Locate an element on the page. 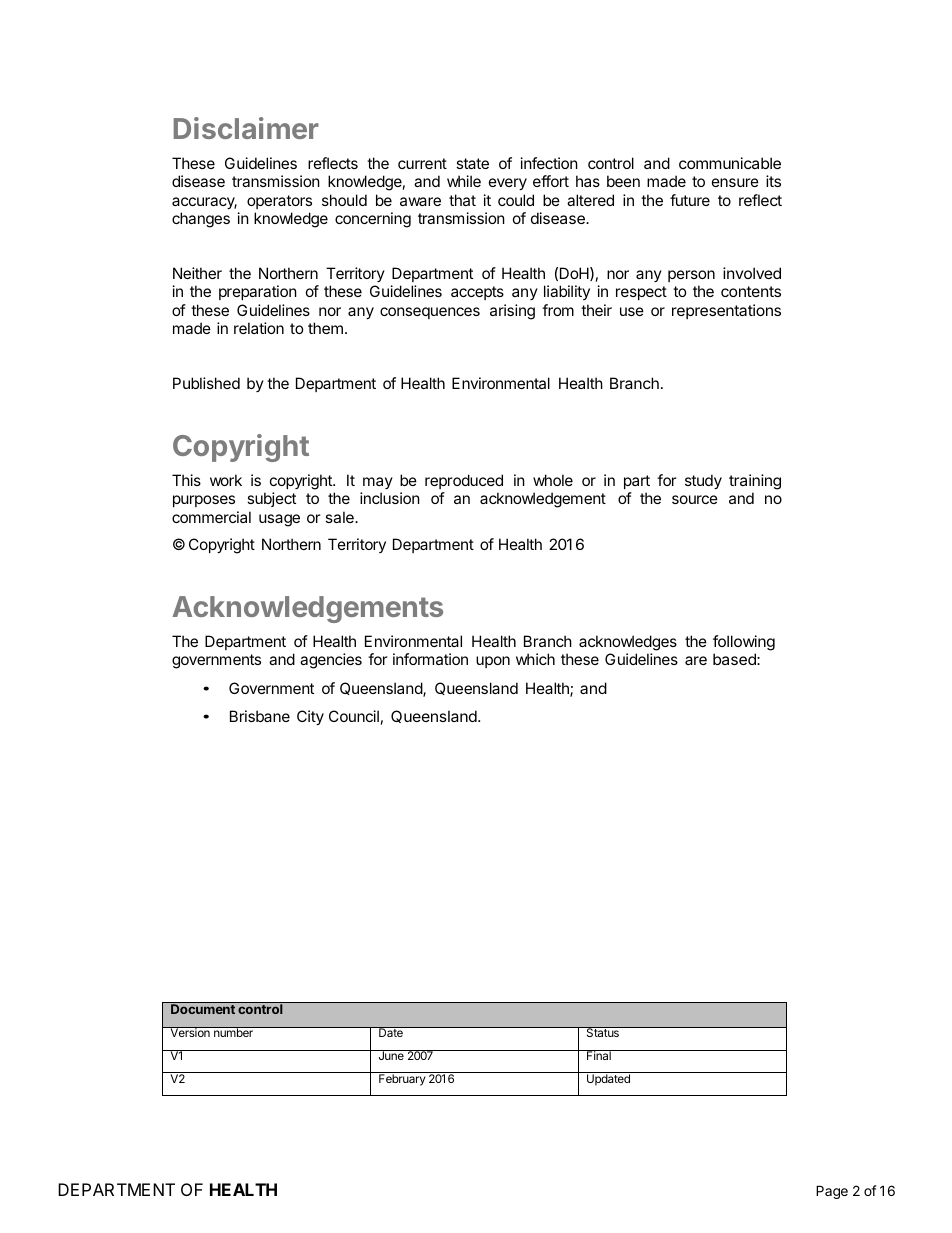  communicable is located at coordinates (730, 163).
